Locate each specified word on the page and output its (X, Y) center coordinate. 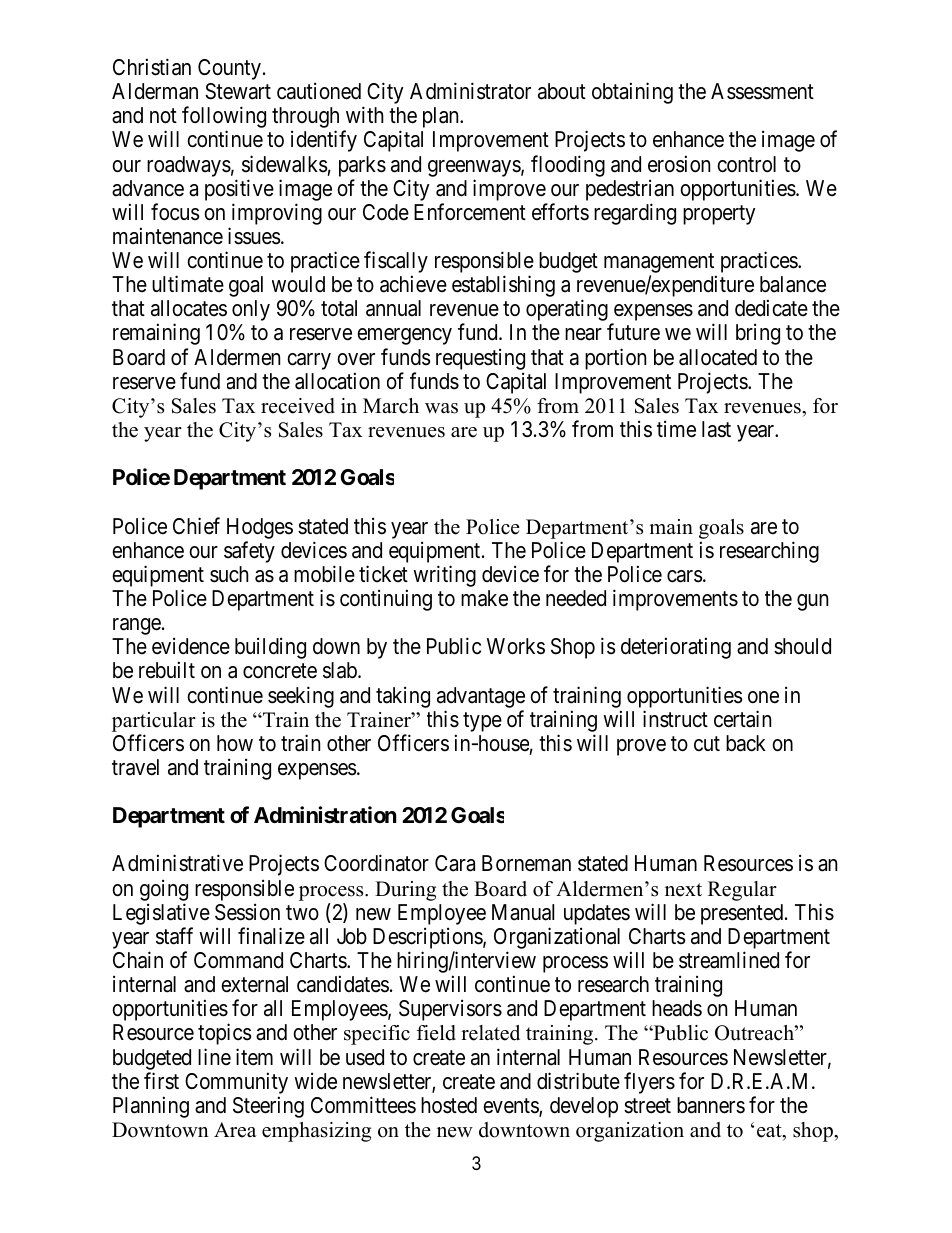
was (441, 408)
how (235, 743)
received (298, 406)
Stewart (238, 91)
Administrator (470, 91)
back (746, 743)
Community (236, 1083)
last (716, 429)
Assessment (762, 91)
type (482, 722)
